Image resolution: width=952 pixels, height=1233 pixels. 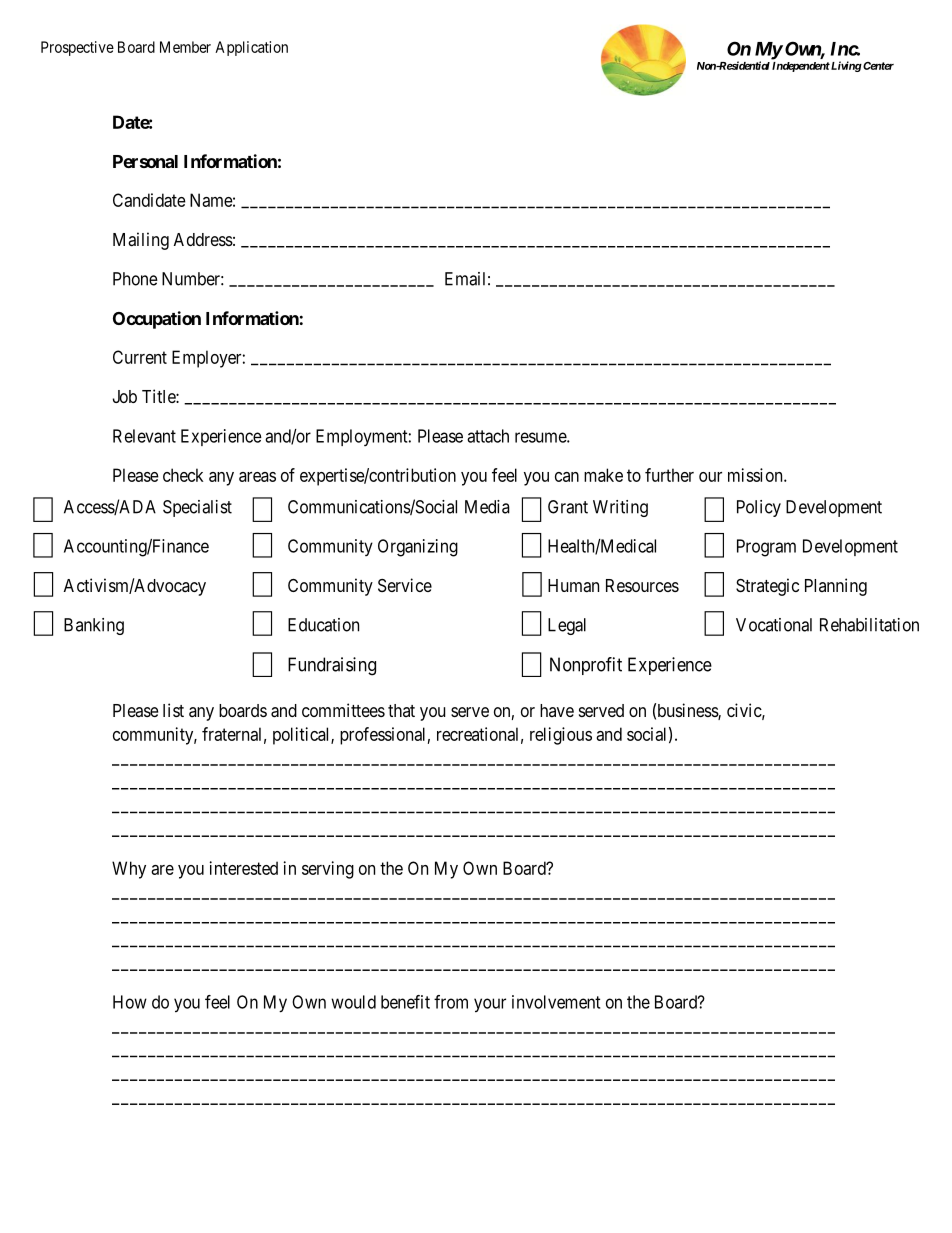 I want to click on Policy, so click(x=759, y=508).
